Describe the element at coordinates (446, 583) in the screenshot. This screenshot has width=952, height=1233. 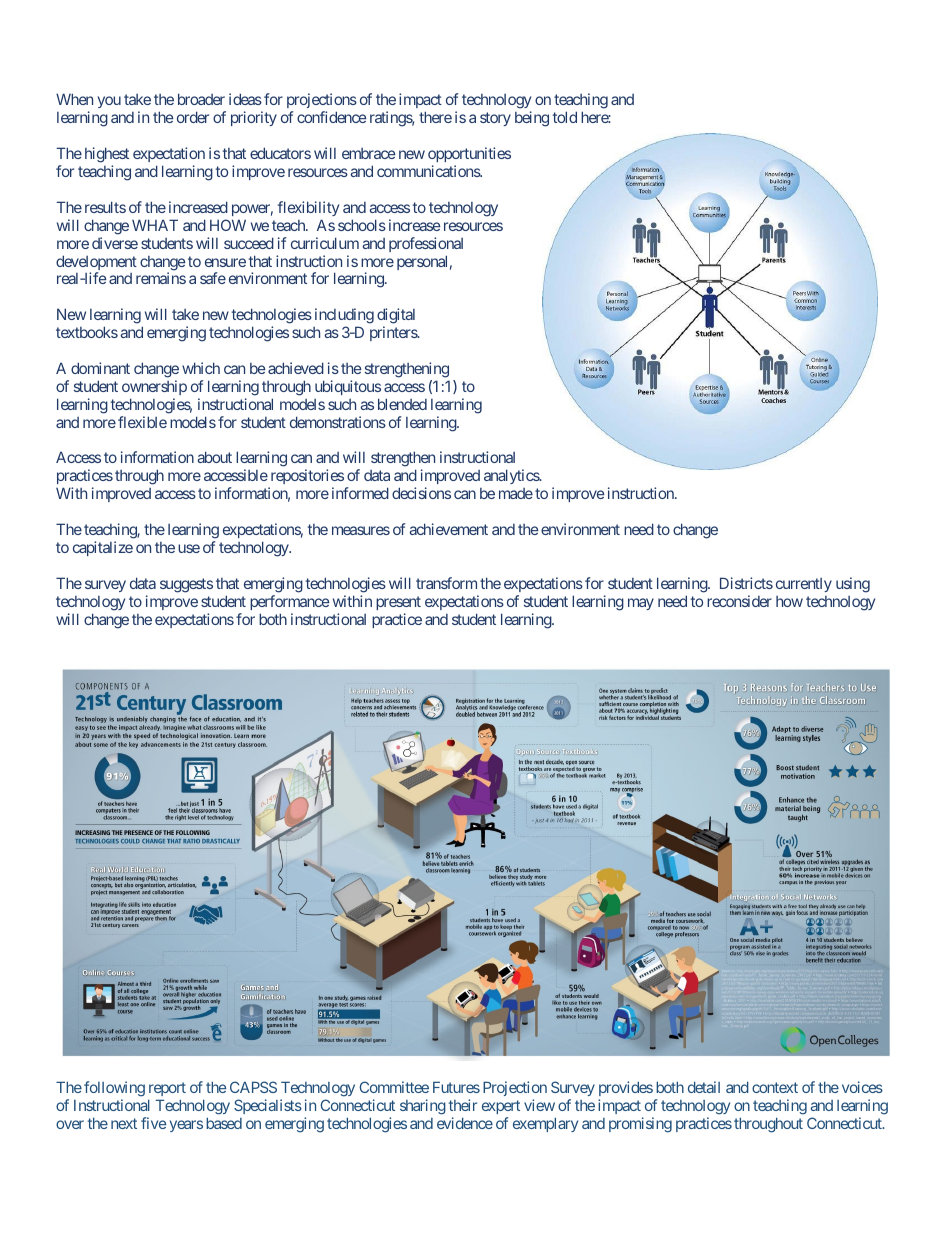
I see `transform` at that location.
